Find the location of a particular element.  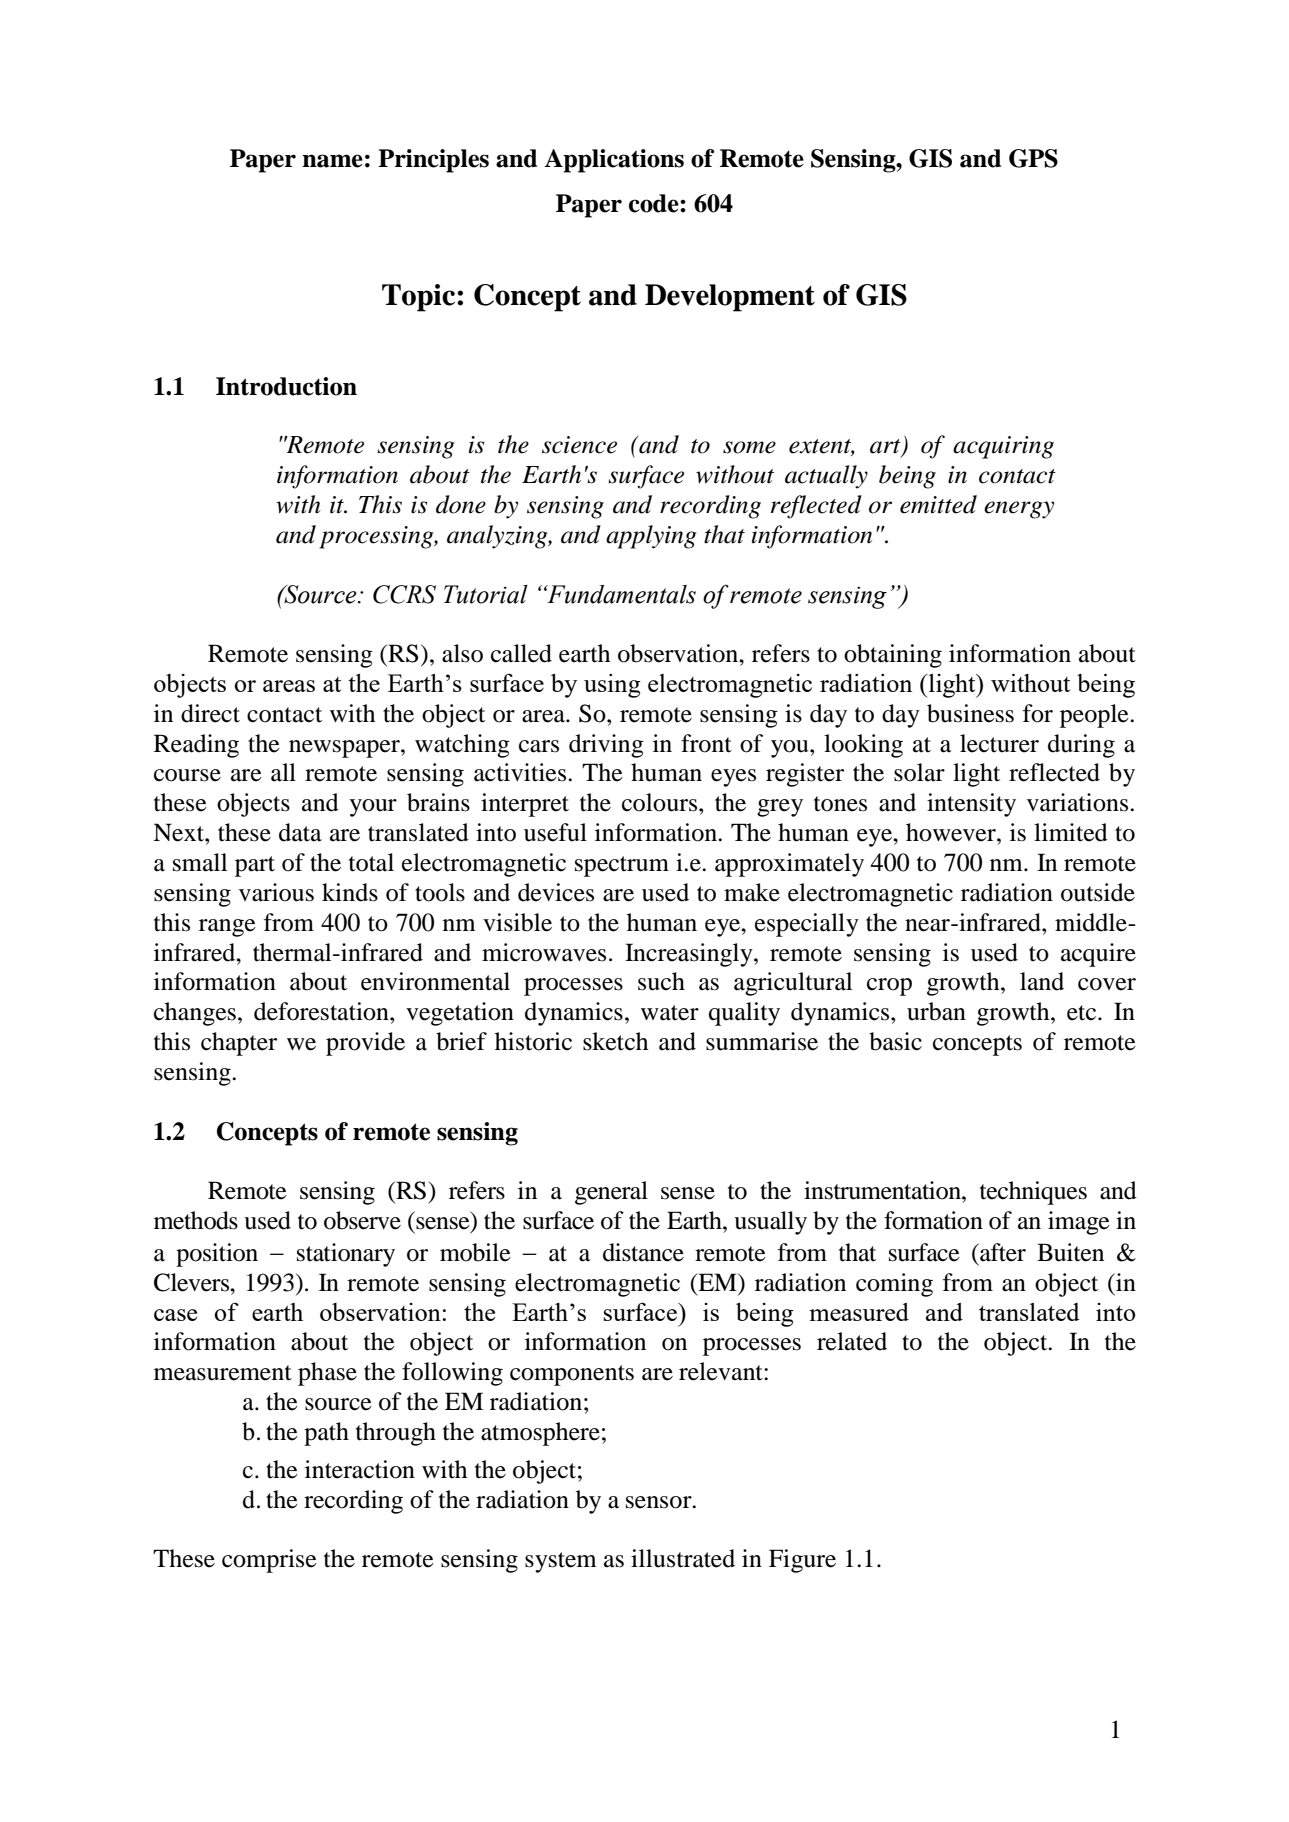

name is located at coordinates (332, 161).
